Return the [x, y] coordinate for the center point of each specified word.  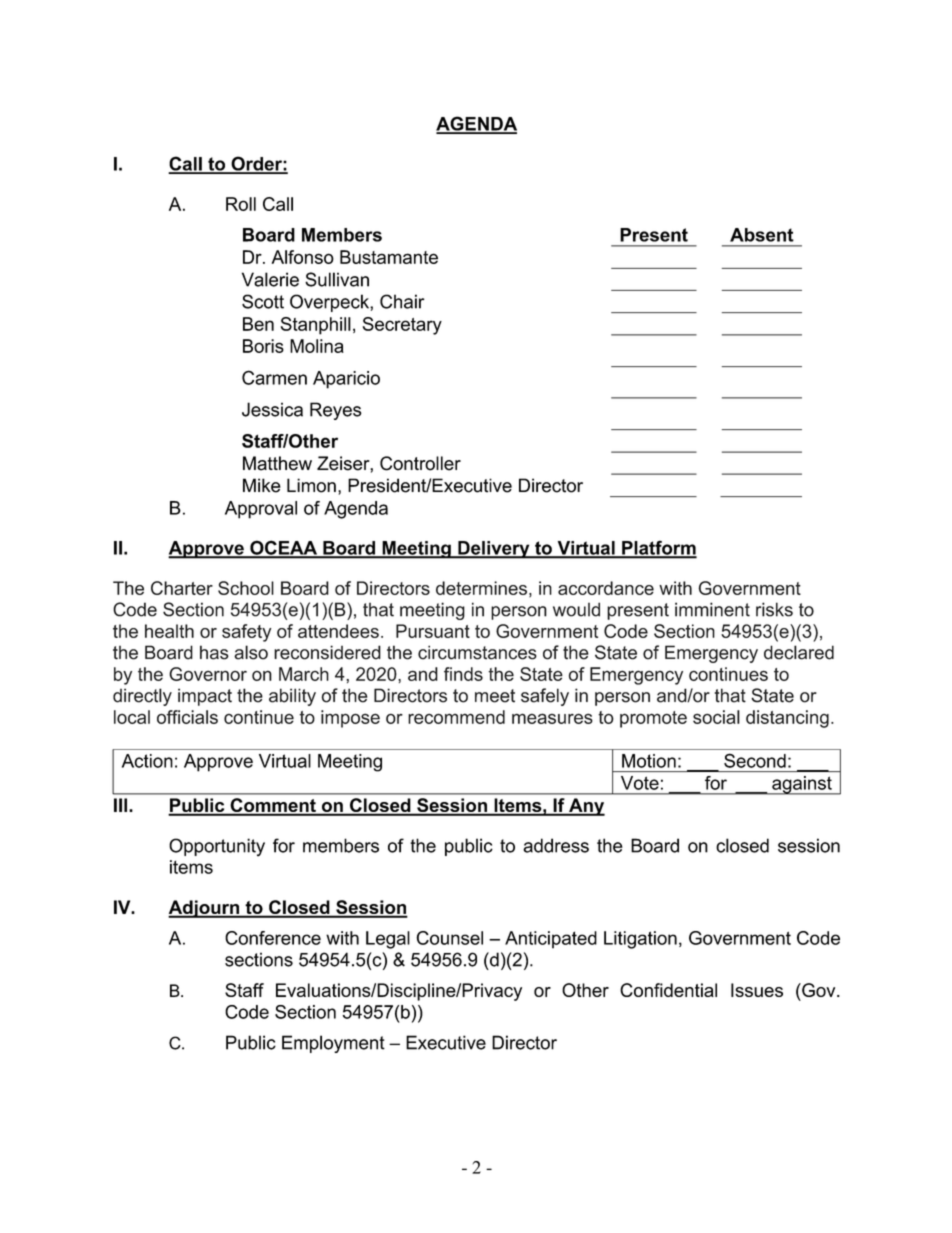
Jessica [272, 409]
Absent [762, 235]
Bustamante [389, 257]
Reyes [336, 411]
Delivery [494, 550]
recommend [456, 717]
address [556, 845]
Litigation [640, 940]
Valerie [270, 279]
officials [187, 717]
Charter [182, 588]
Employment [333, 1044]
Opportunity [217, 847]
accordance [606, 588]
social [716, 717]
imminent [712, 609]
